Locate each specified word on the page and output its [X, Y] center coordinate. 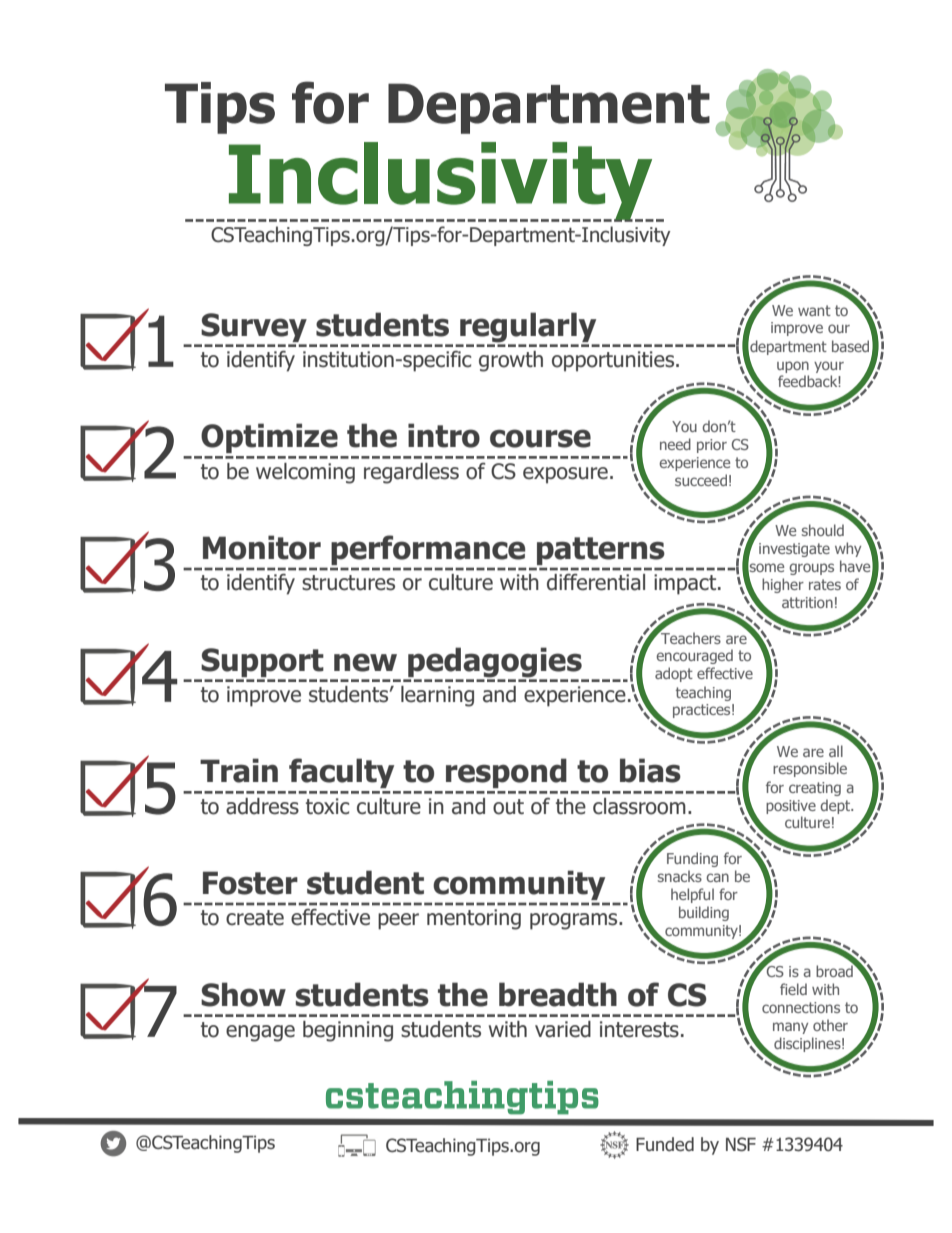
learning [437, 696]
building [704, 913]
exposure [565, 475]
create [255, 918]
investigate [794, 550]
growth [511, 361]
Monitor [262, 547]
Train [239, 770]
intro [444, 435]
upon [793, 367]
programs [575, 921]
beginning [348, 1031]
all [836, 751]
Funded [665, 1144]
